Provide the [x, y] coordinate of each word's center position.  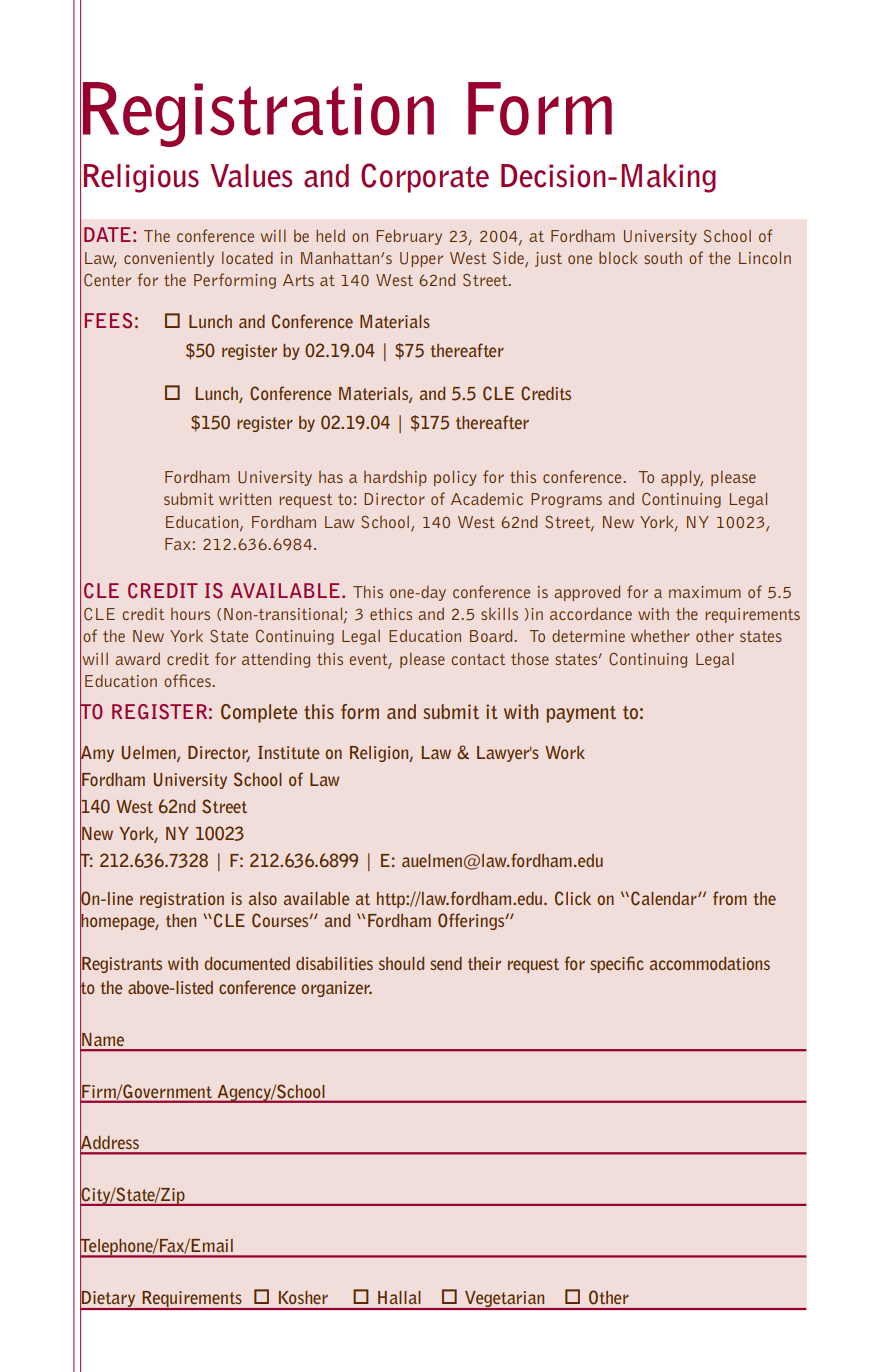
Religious [141, 178]
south [663, 258]
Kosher [303, 1297]
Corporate [425, 178]
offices [187, 680]
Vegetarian [505, 1300]
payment [581, 714]
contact [478, 659]
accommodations [710, 963]
